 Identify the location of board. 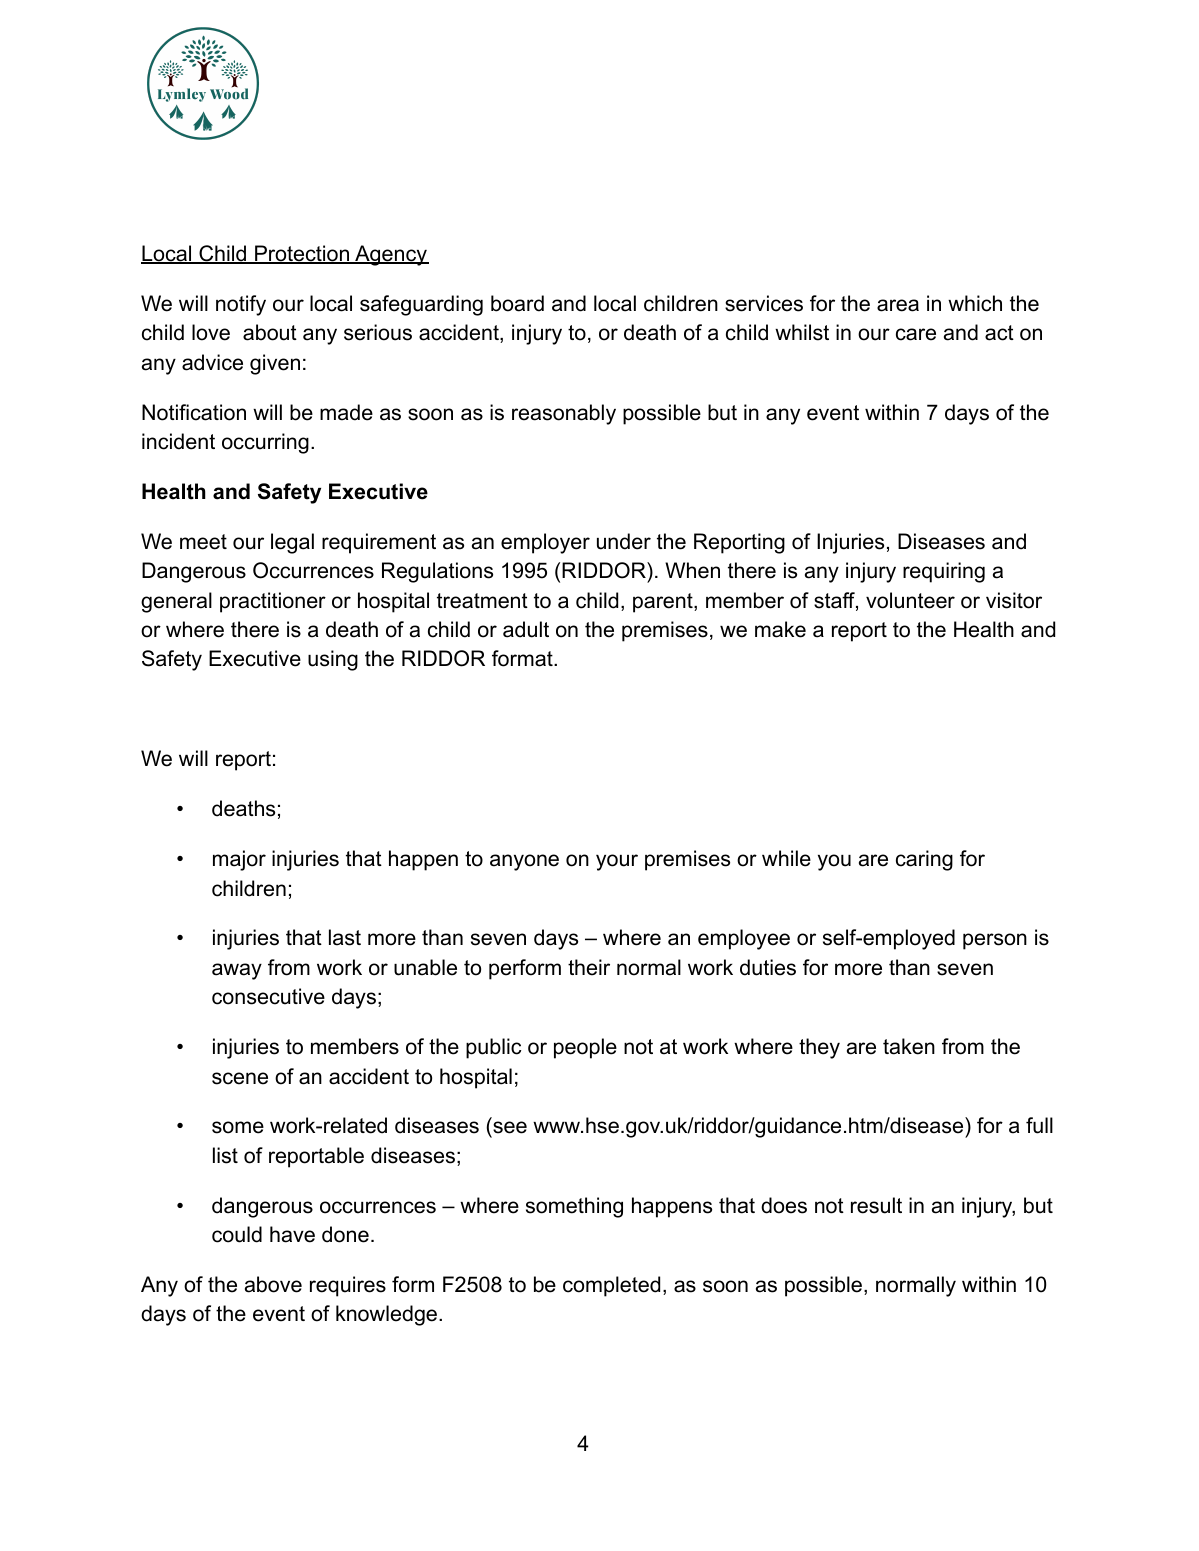
(517, 303).
